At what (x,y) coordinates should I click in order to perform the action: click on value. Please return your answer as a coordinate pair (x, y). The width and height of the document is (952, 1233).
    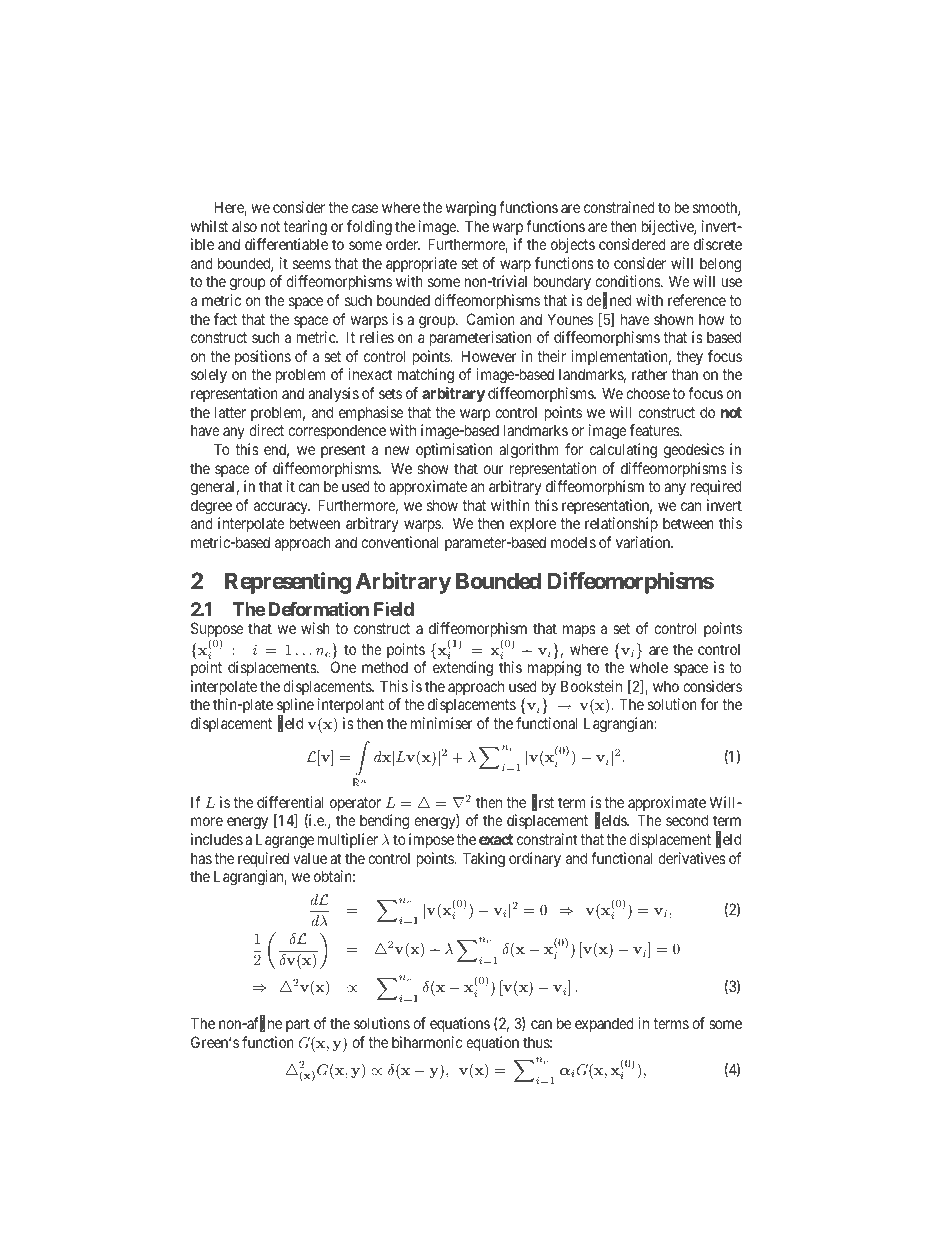
    Looking at the image, I should click on (310, 858).
